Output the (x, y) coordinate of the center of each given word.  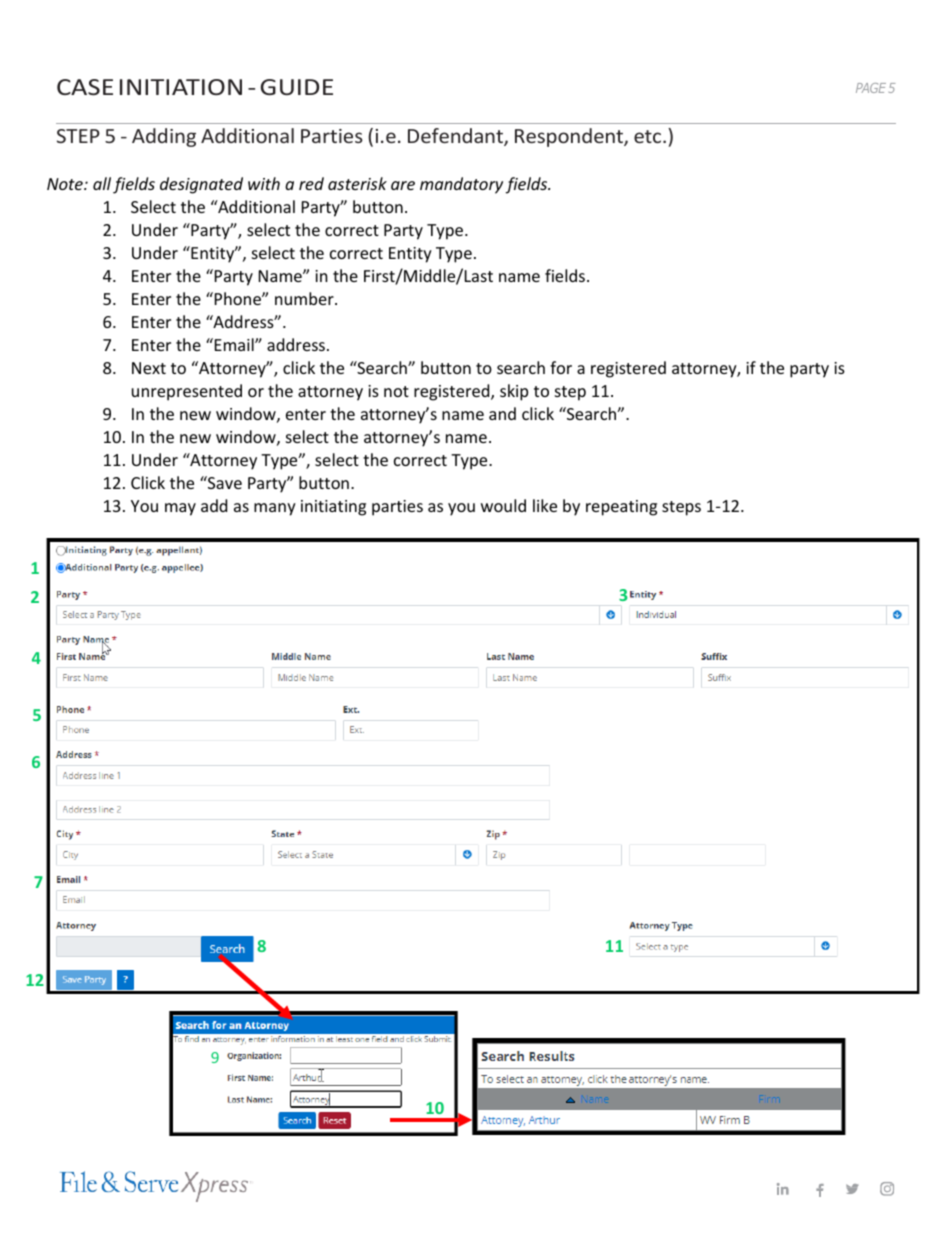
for (561, 367)
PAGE (871, 88)
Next (149, 368)
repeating (621, 508)
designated (201, 185)
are (403, 185)
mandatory (461, 185)
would (503, 505)
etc (649, 136)
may (180, 509)
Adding (164, 137)
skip (514, 392)
